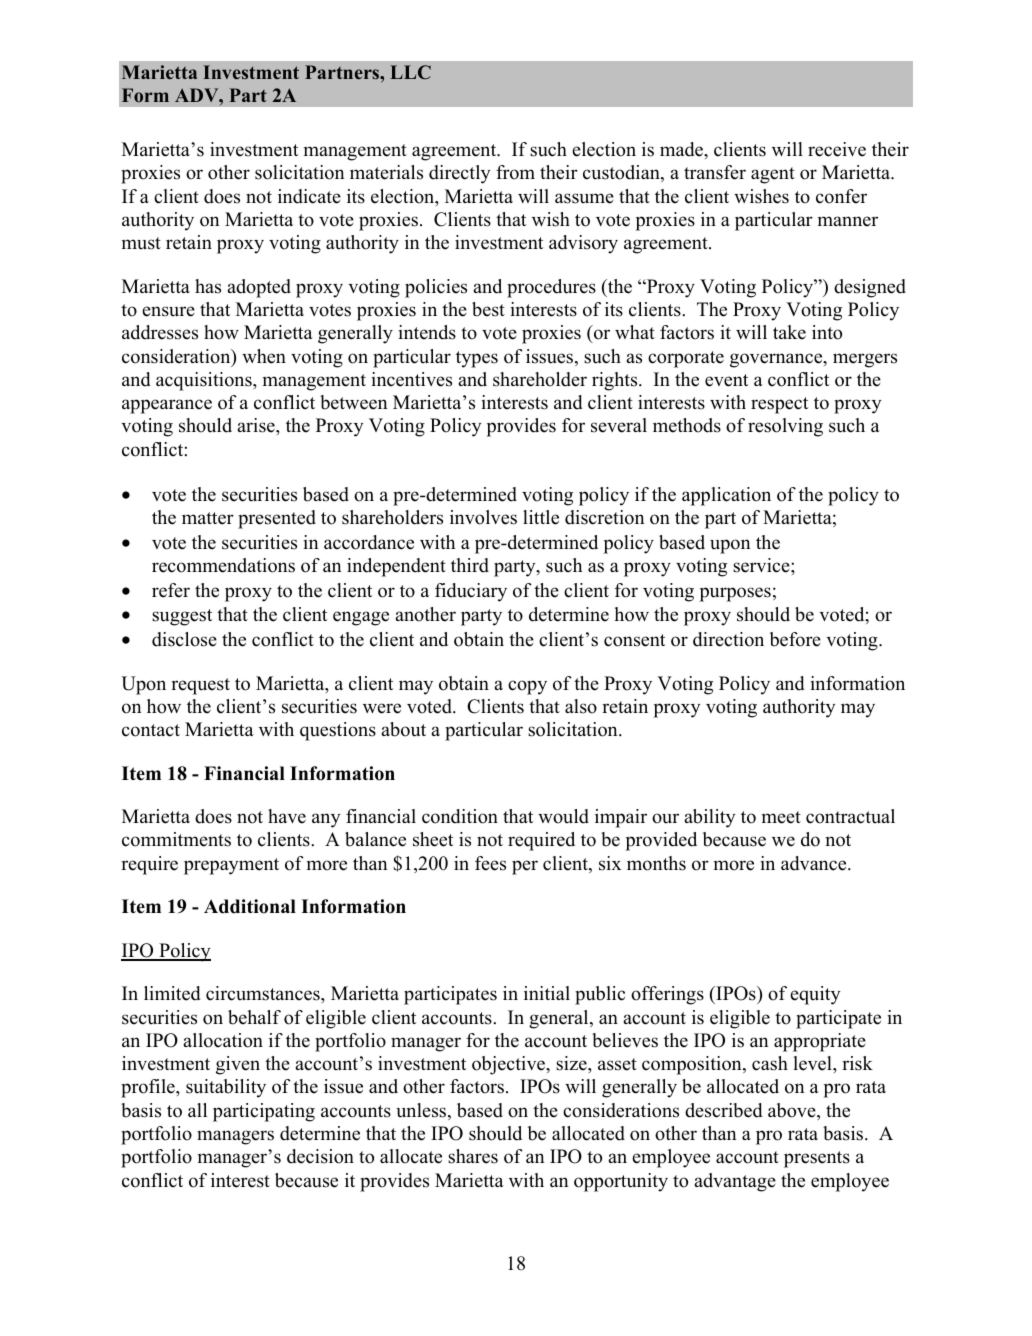 Image resolution: width=1032 pixels, height=1336 pixels. Describe the element at coordinates (837, 149) in the screenshot. I see `receive` at that location.
